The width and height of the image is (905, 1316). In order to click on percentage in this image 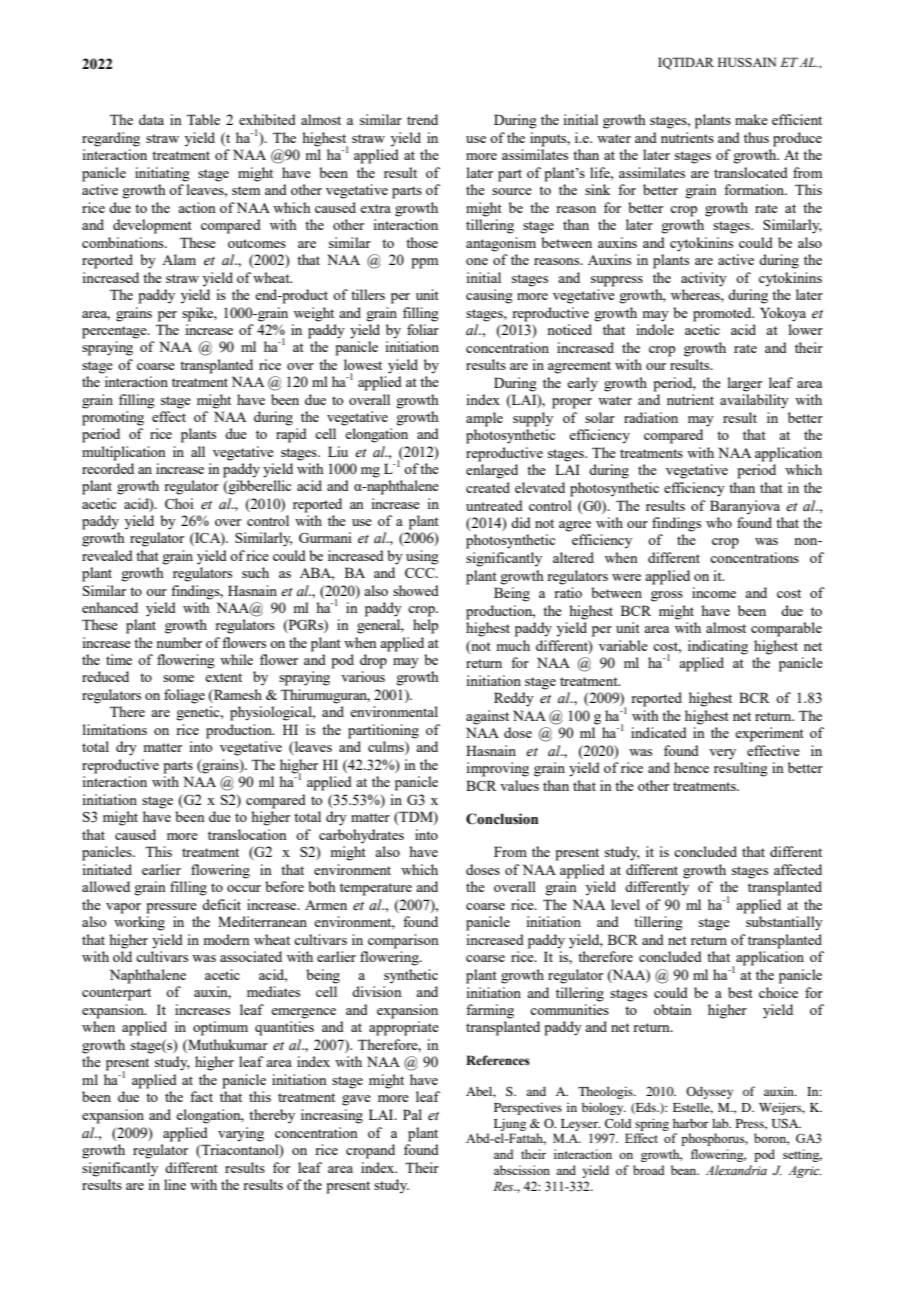, I will do `click(115, 332)`.
